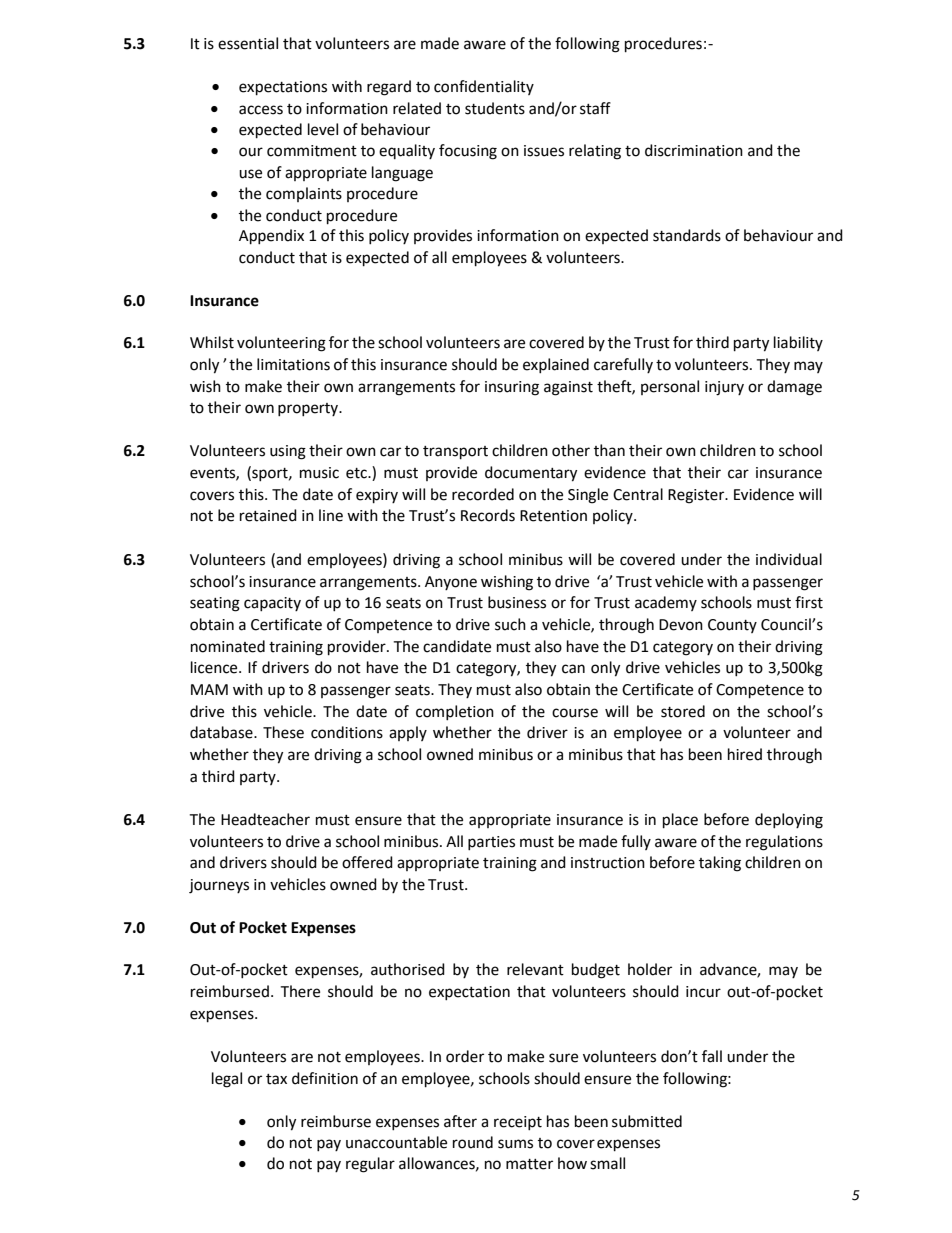 The height and width of the screenshot is (1233, 952). What do you see at coordinates (720, 864) in the screenshot?
I see `taking` at bounding box center [720, 864].
